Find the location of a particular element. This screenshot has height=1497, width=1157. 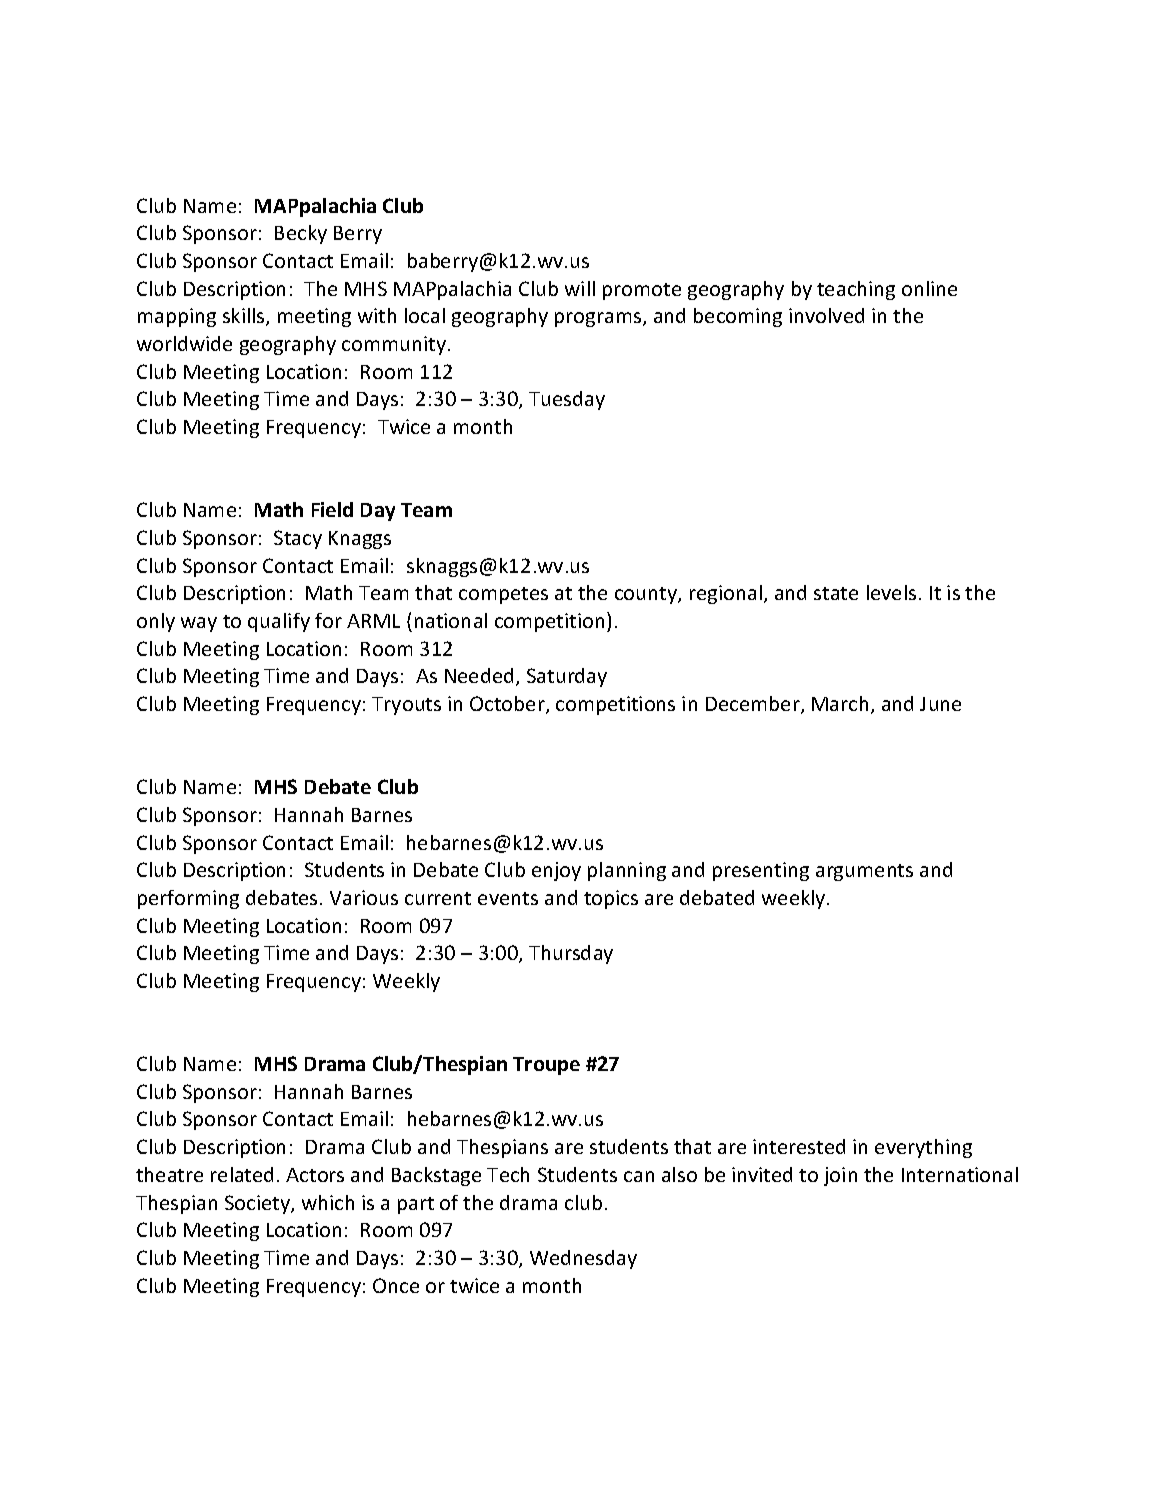

teaching is located at coordinates (856, 290).
